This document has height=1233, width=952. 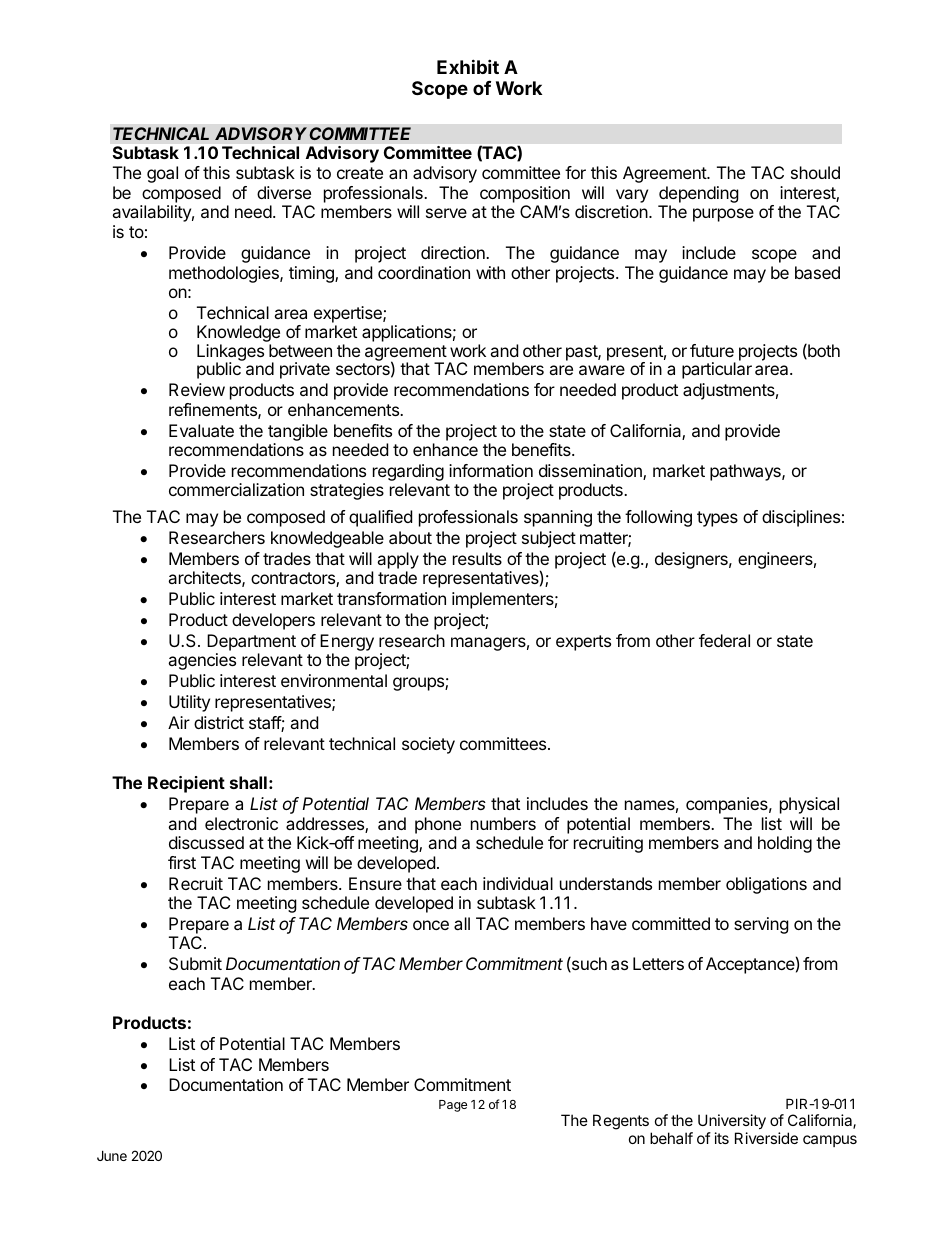 What do you see at coordinates (477, 558) in the document?
I see `results` at bounding box center [477, 558].
